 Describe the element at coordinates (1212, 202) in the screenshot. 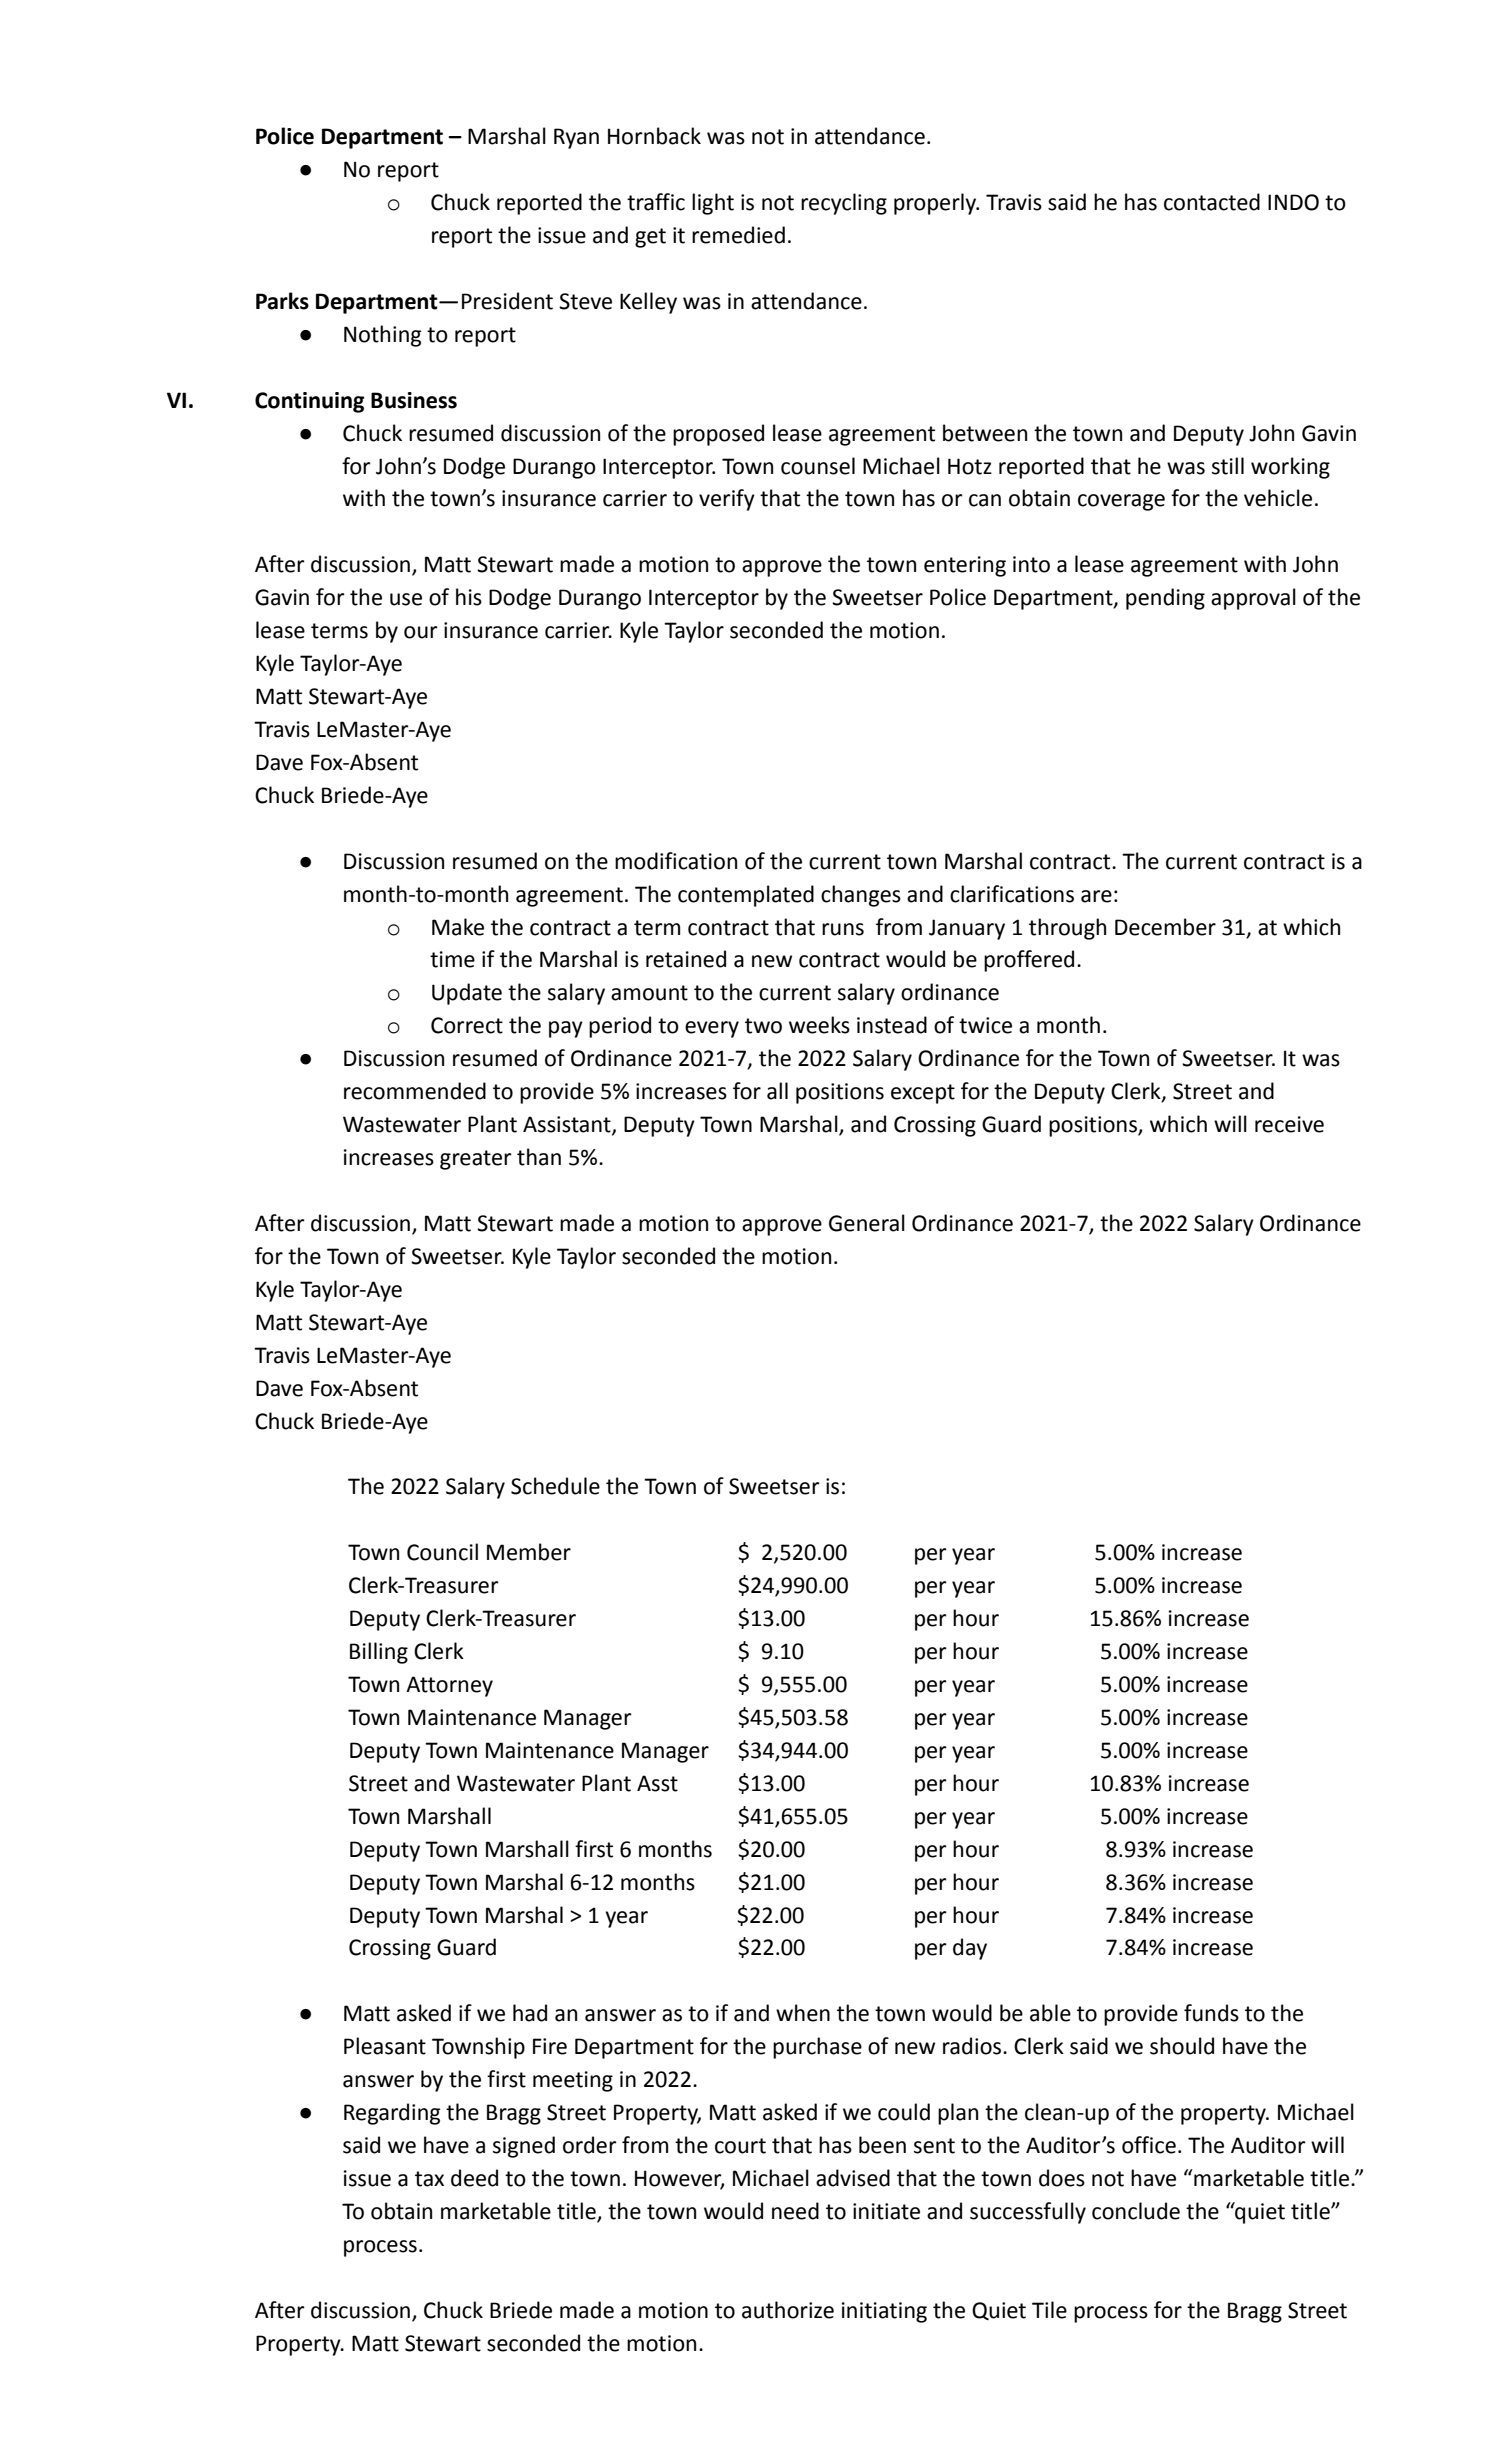

I see `contacted` at that location.
